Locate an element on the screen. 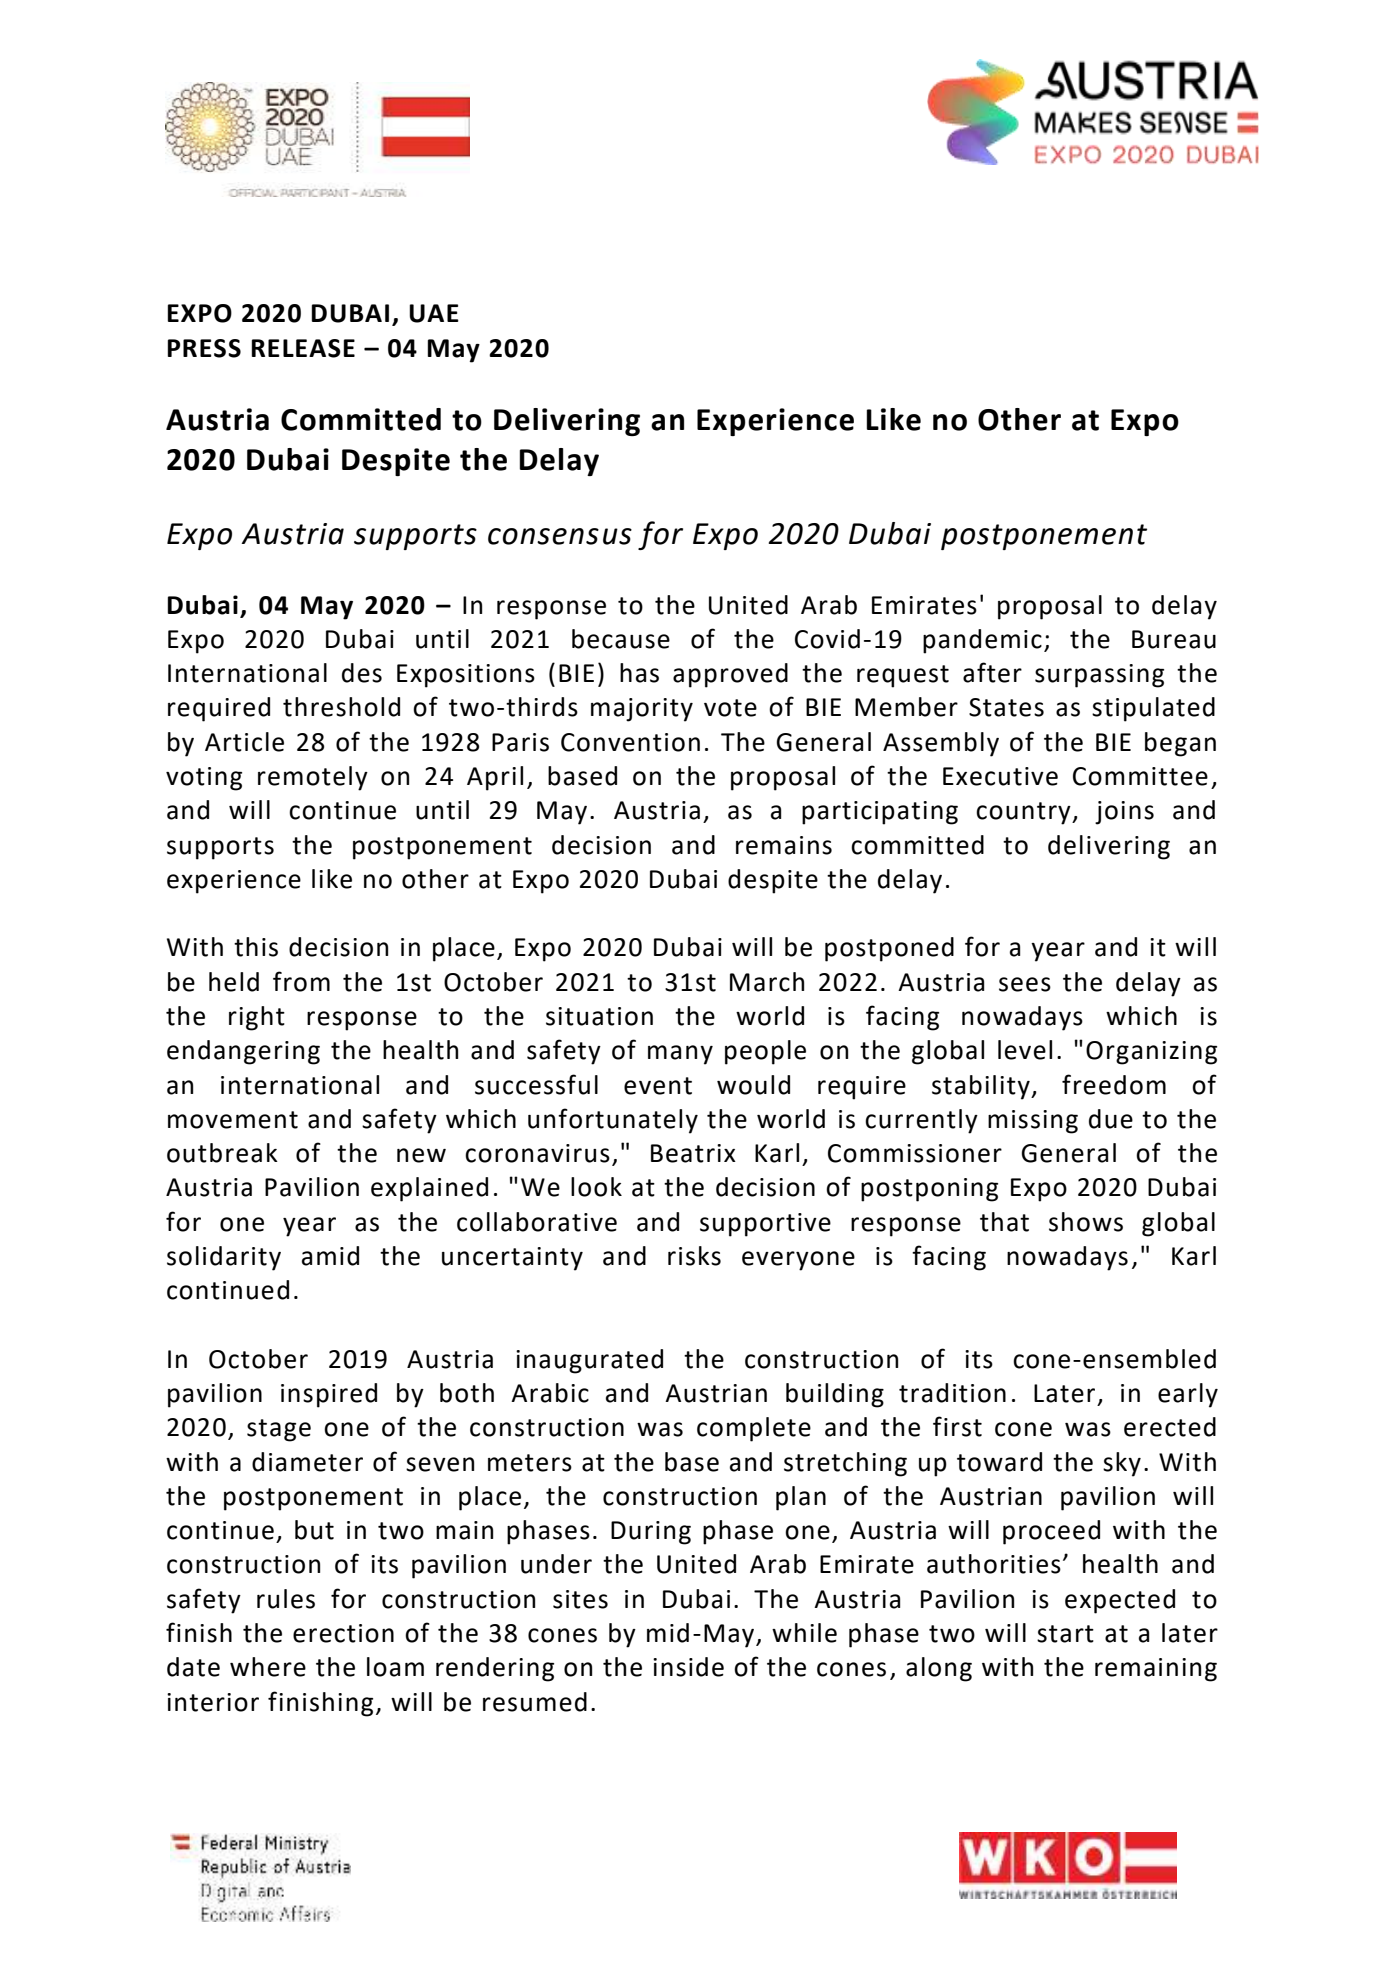  where is located at coordinates (268, 1667).
